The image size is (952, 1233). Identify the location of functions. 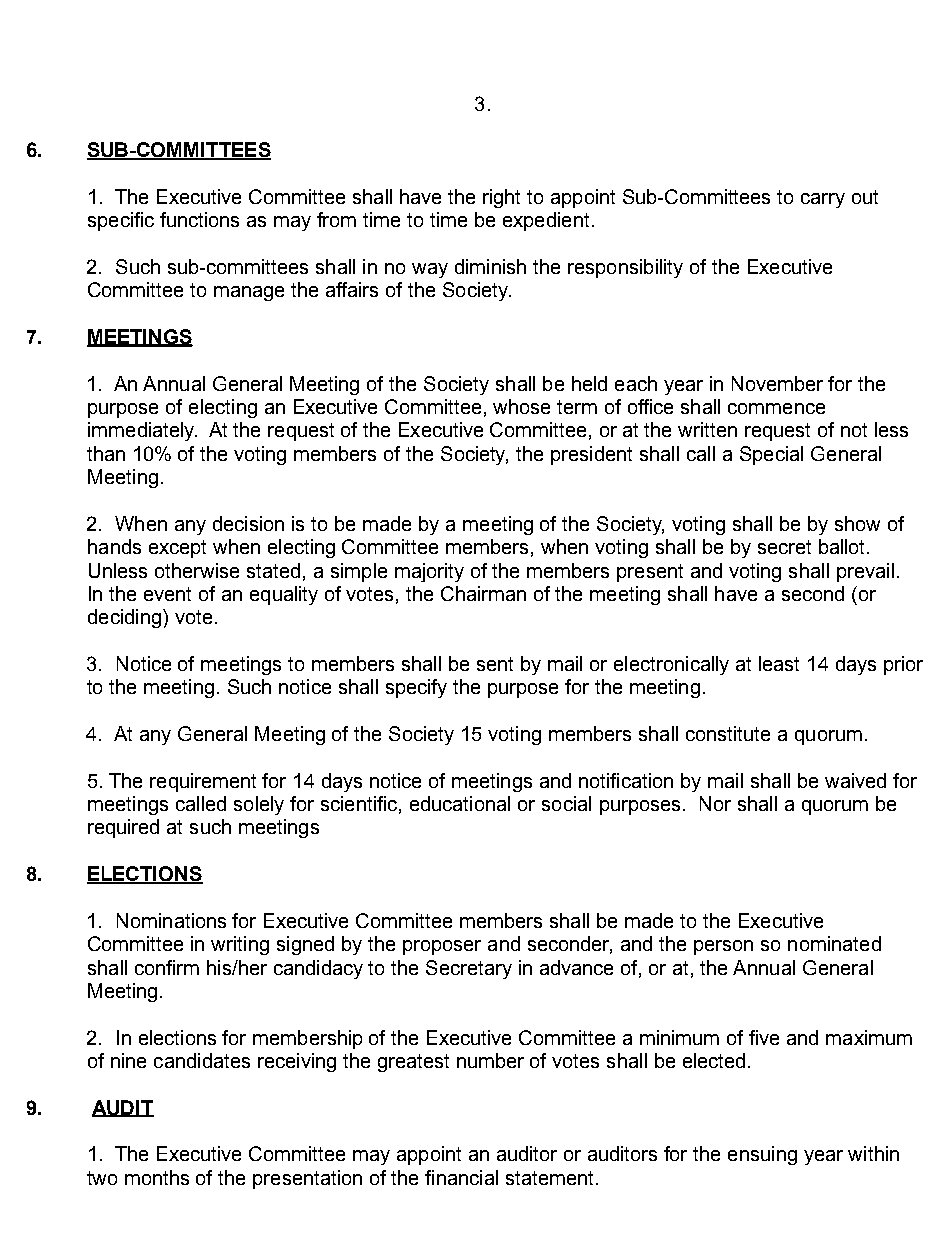
(199, 219).
